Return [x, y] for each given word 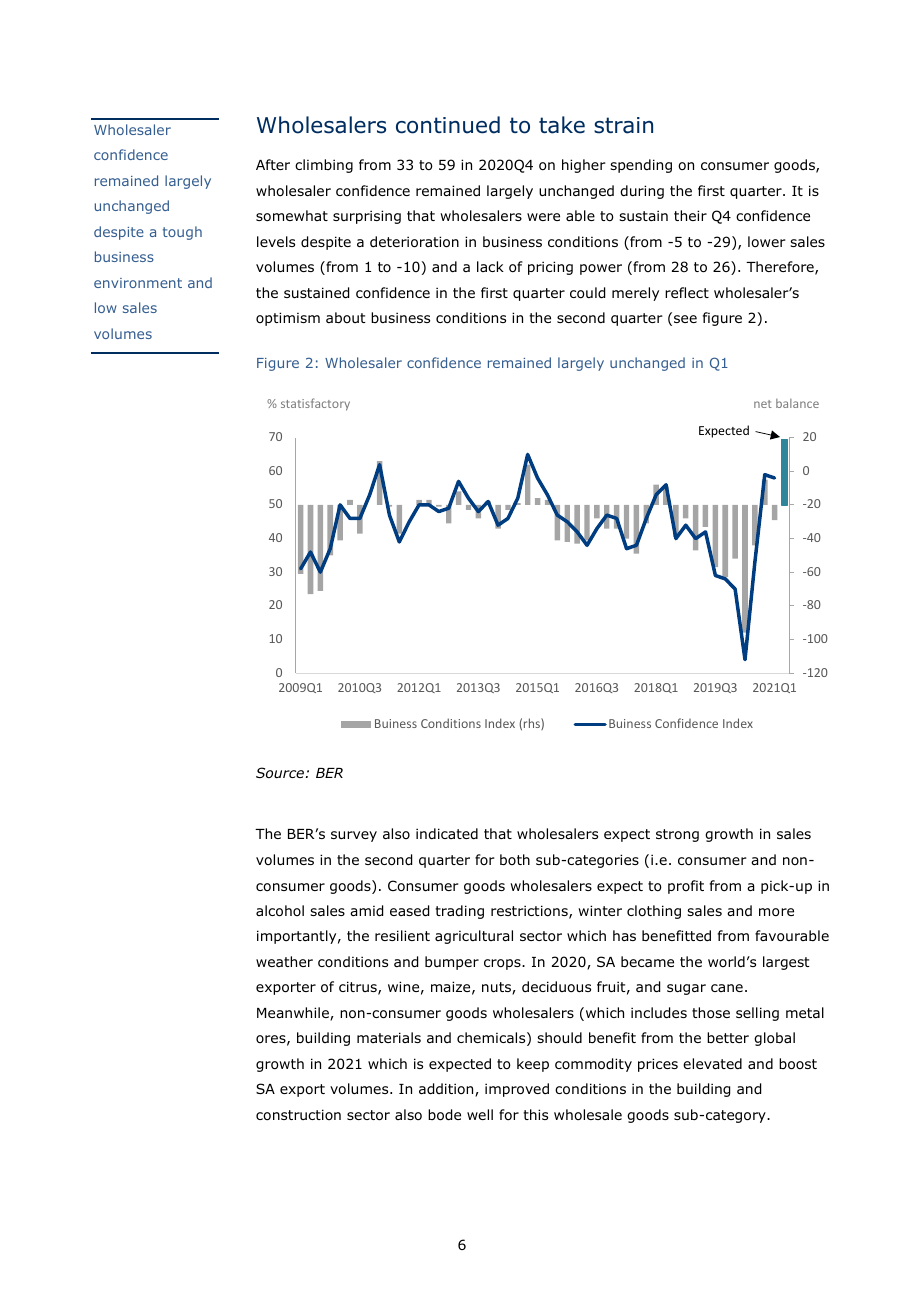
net [763, 404]
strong [677, 835]
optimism [288, 319]
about [346, 317]
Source [280, 772]
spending [641, 166]
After [273, 164]
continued [448, 125]
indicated [447, 833]
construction [298, 1114]
